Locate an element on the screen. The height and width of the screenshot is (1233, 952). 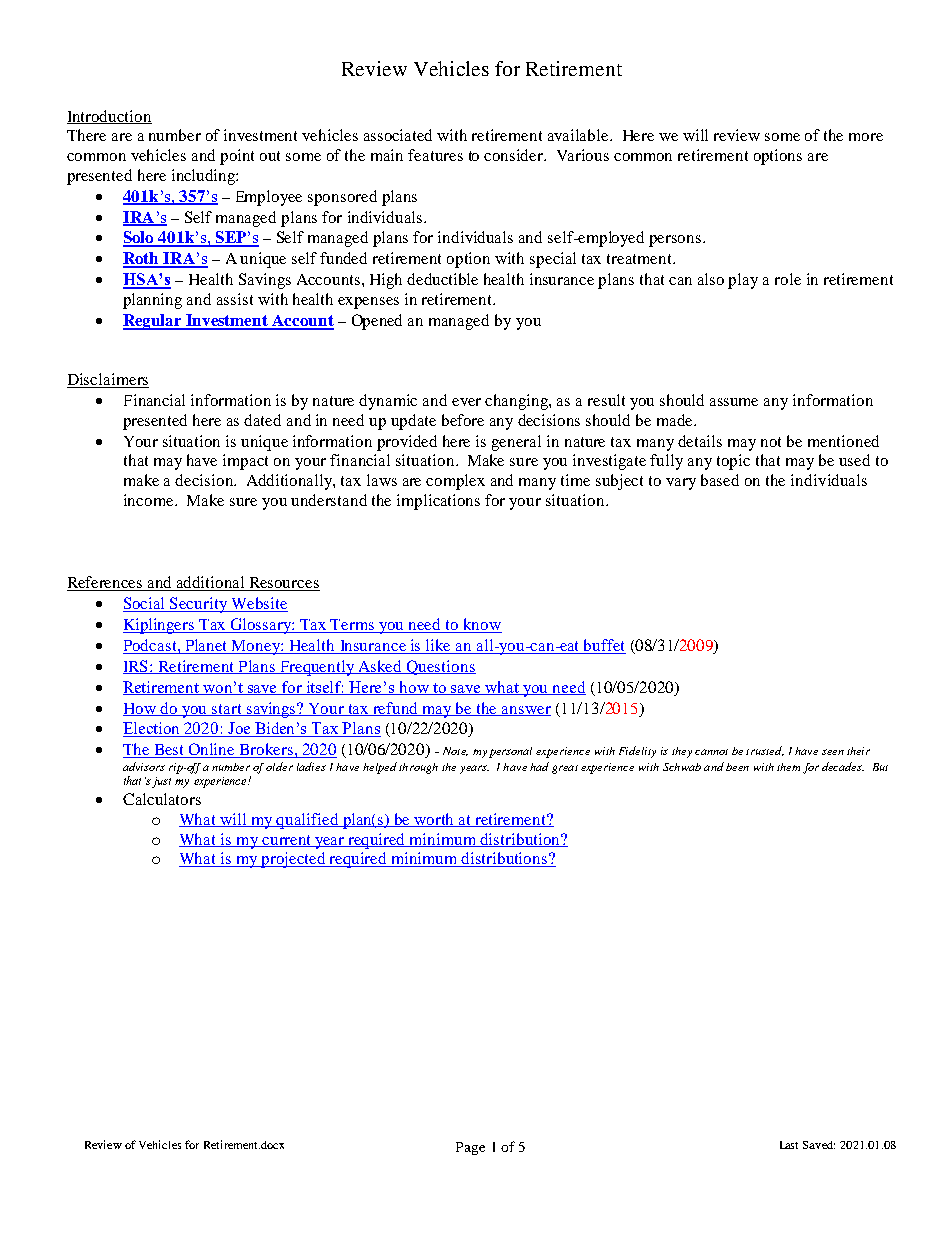
ever is located at coordinates (466, 402).
